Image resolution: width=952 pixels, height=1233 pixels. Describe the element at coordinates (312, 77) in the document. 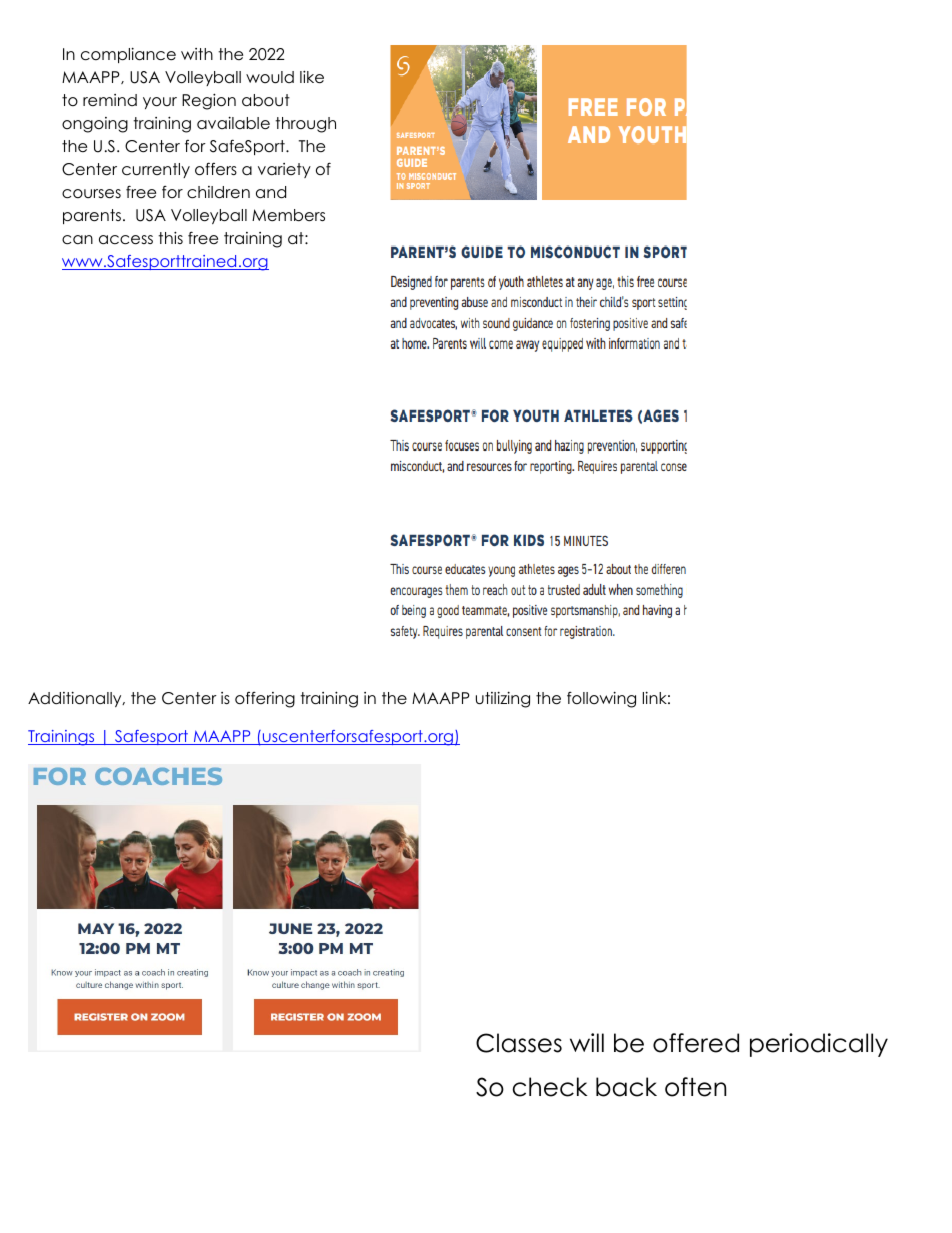

I see `like` at that location.
